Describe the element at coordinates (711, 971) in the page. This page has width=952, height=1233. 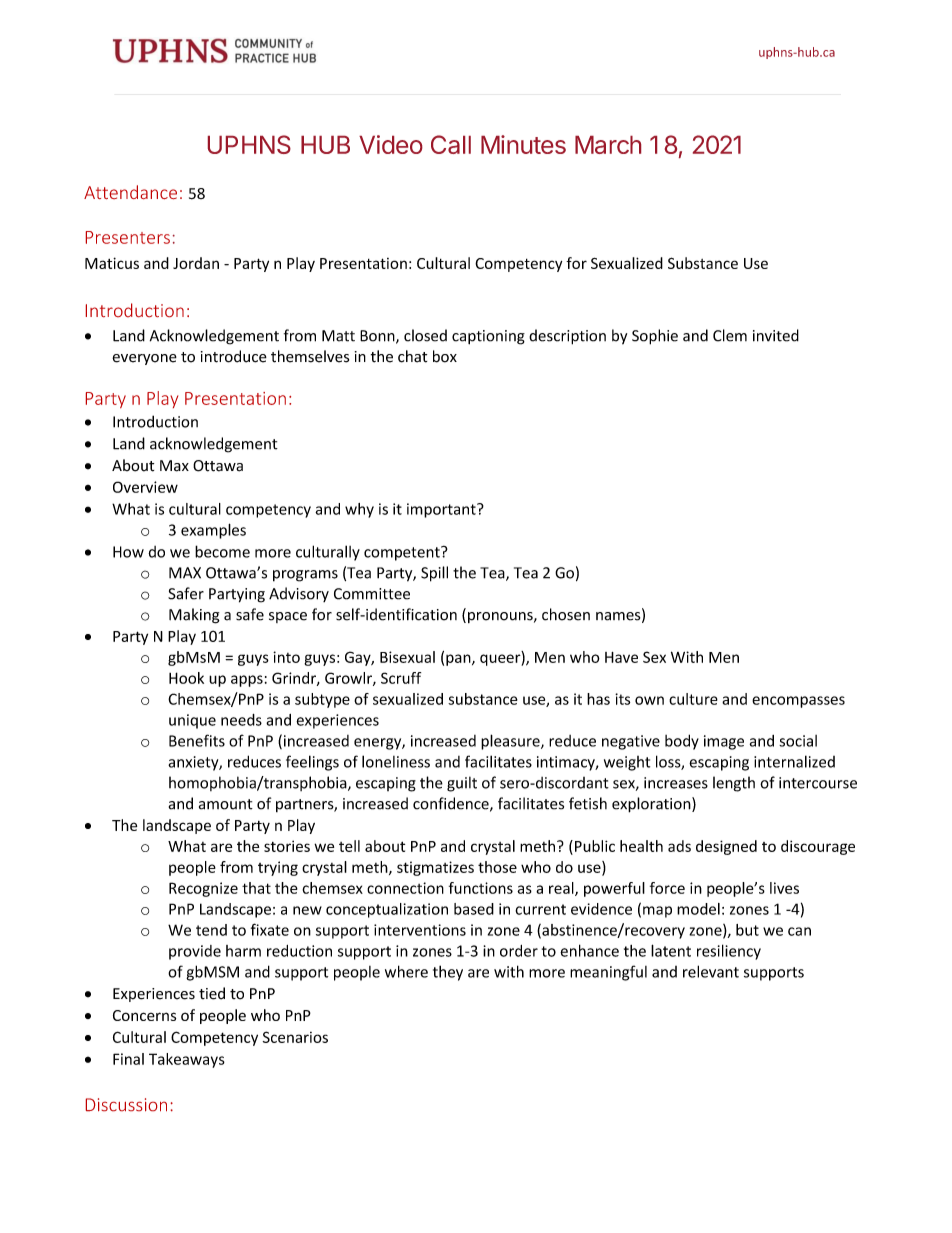
I see `relevant` at that location.
